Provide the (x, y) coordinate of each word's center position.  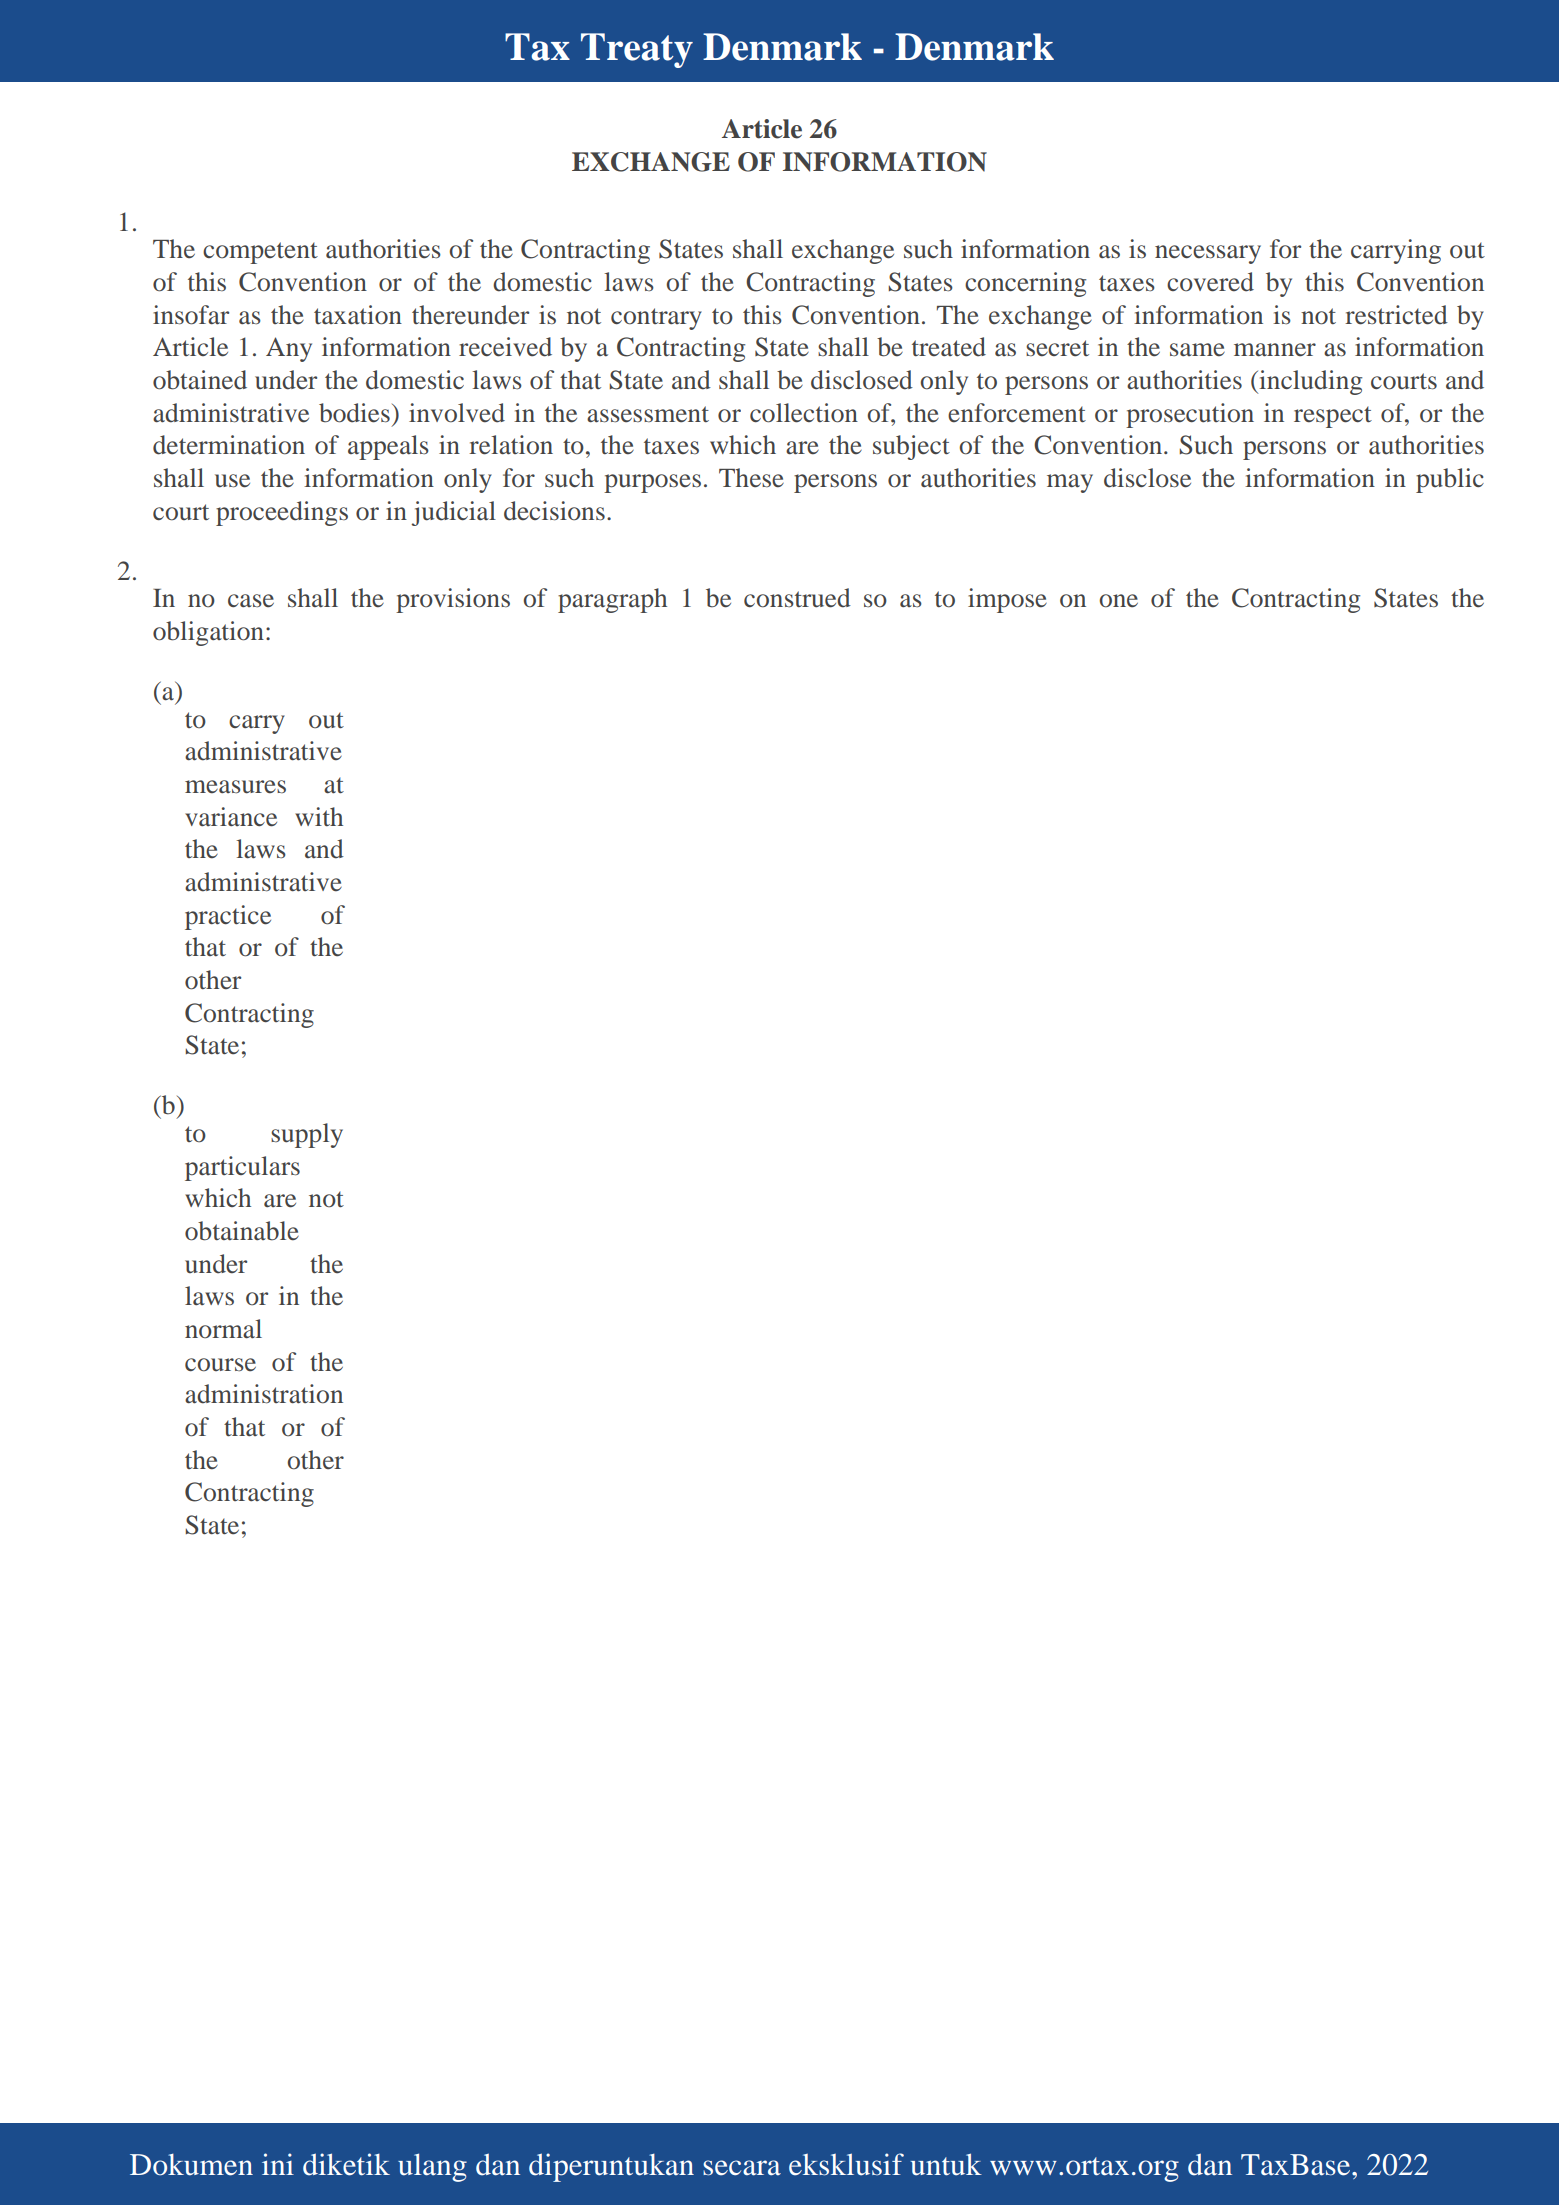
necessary (1208, 254)
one (1118, 601)
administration (264, 1394)
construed (797, 598)
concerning (1025, 284)
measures (235, 787)
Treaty (637, 50)
